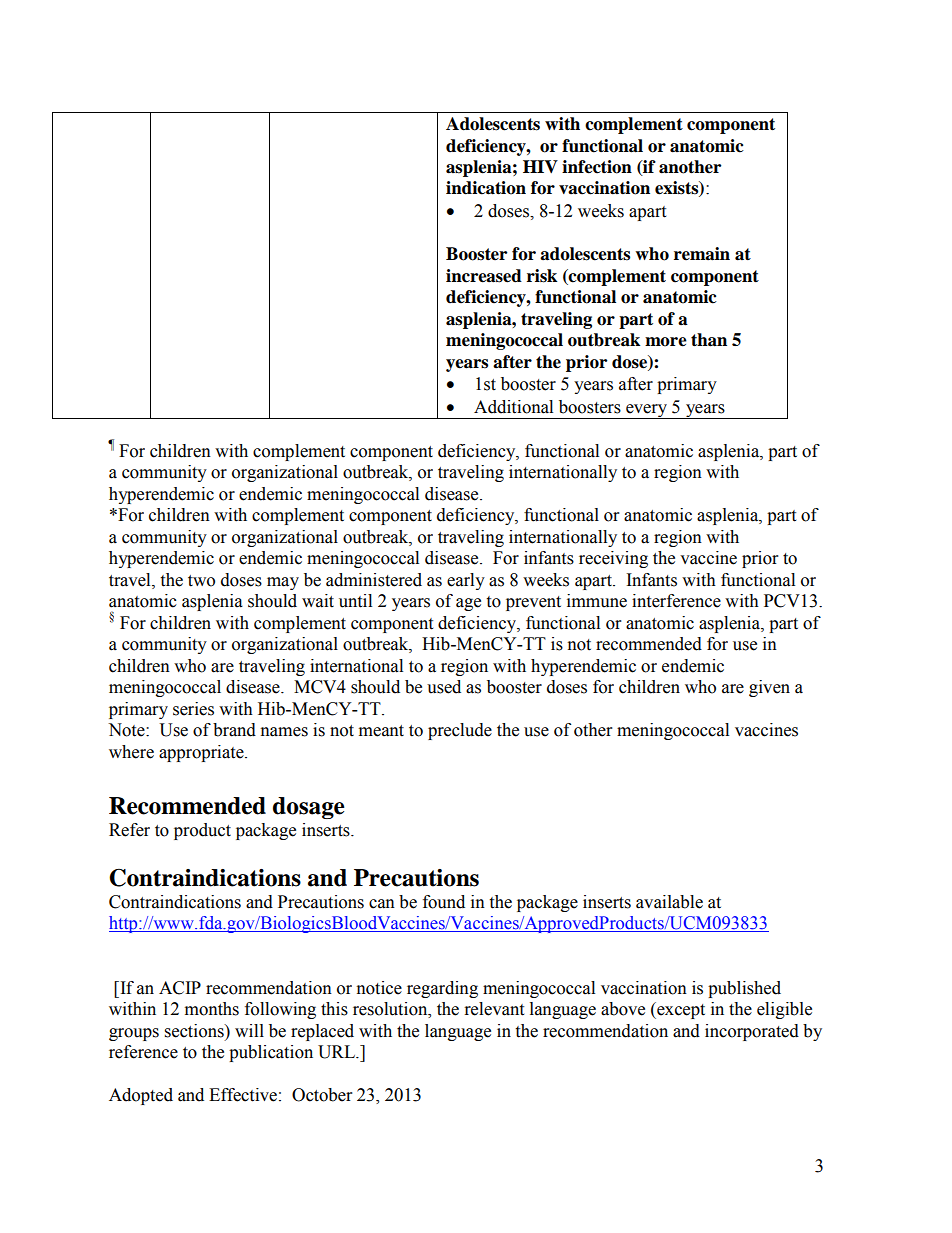 The width and height of the page is (952, 1233). I want to click on dosage, so click(309, 808).
